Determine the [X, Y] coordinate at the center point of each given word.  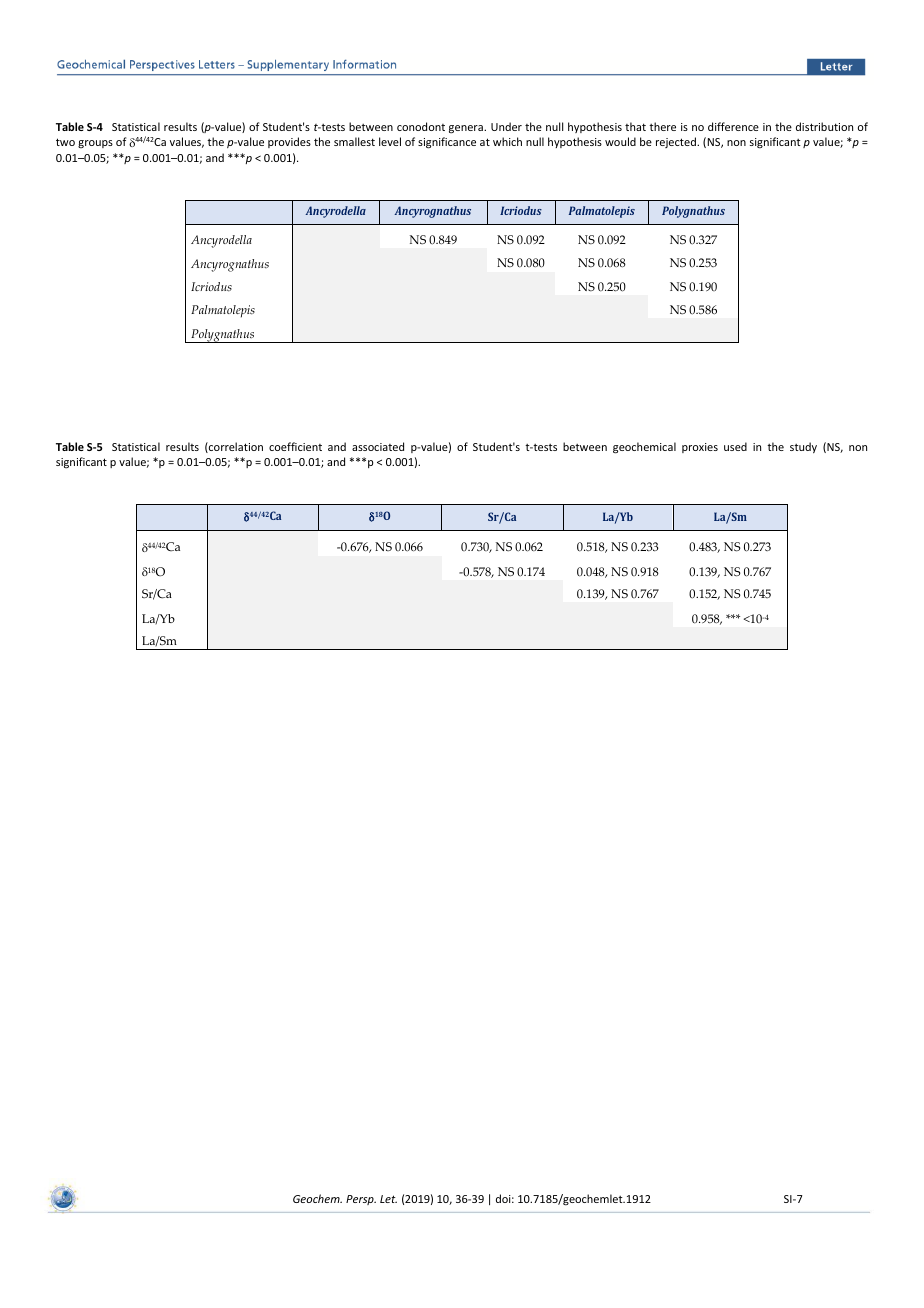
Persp [361, 1200]
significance [447, 143]
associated [378, 446]
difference [733, 126]
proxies [700, 448]
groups [95, 144]
